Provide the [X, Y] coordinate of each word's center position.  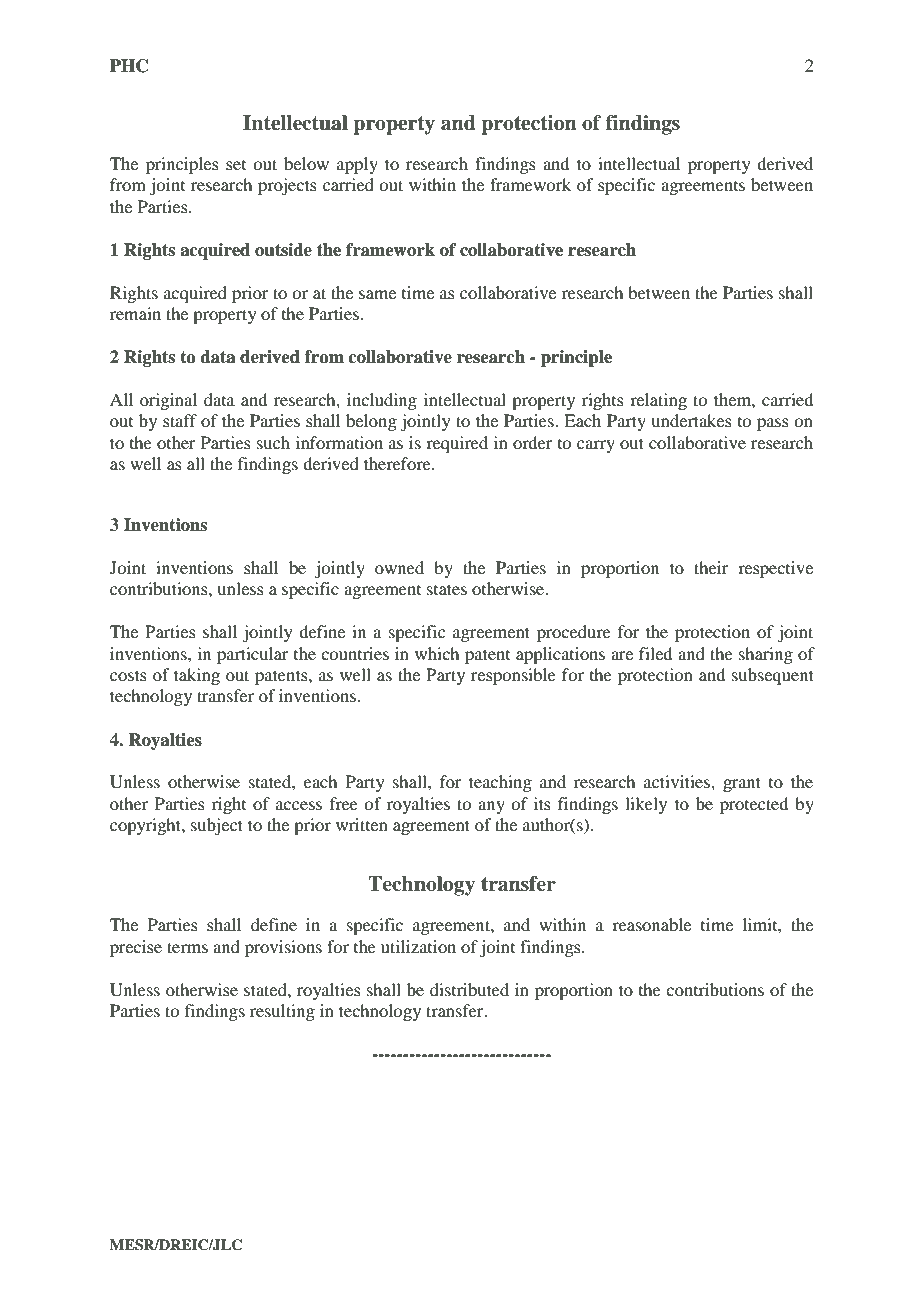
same [377, 294]
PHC [129, 66]
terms [187, 947]
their [711, 567]
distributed [469, 989]
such [273, 442]
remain [135, 313]
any [491, 807]
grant [742, 784]
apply [357, 165]
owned [399, 567]
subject [217, 826]
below [306, 163]
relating [658, 401]
